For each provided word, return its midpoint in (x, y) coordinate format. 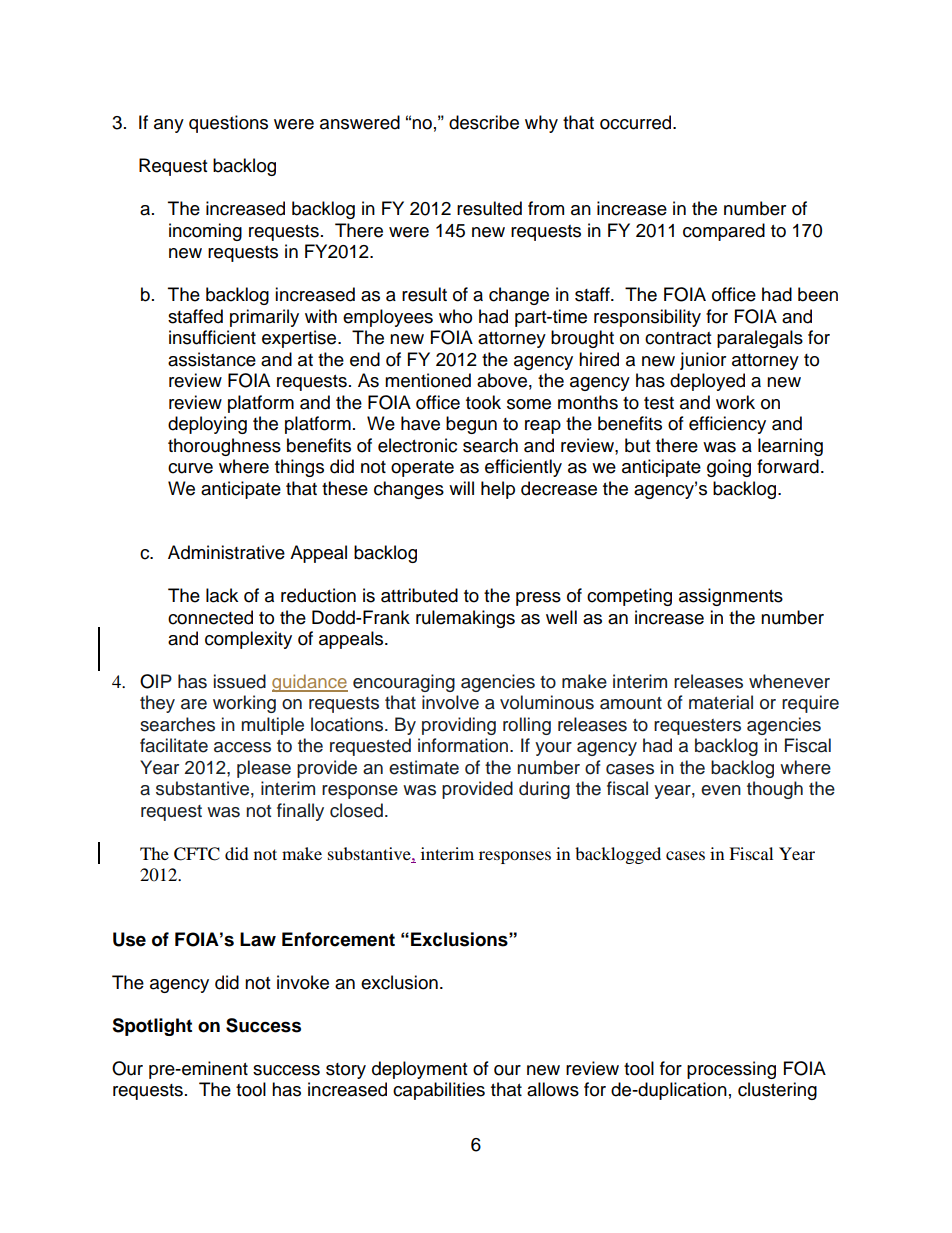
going (729, 468)
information (464, 745)
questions (228, 124)
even (721, 790)
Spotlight (152, 1027)
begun (471, 425)
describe (484, 122)
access (242, 747)
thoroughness (224, 447)
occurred (637, 122)
